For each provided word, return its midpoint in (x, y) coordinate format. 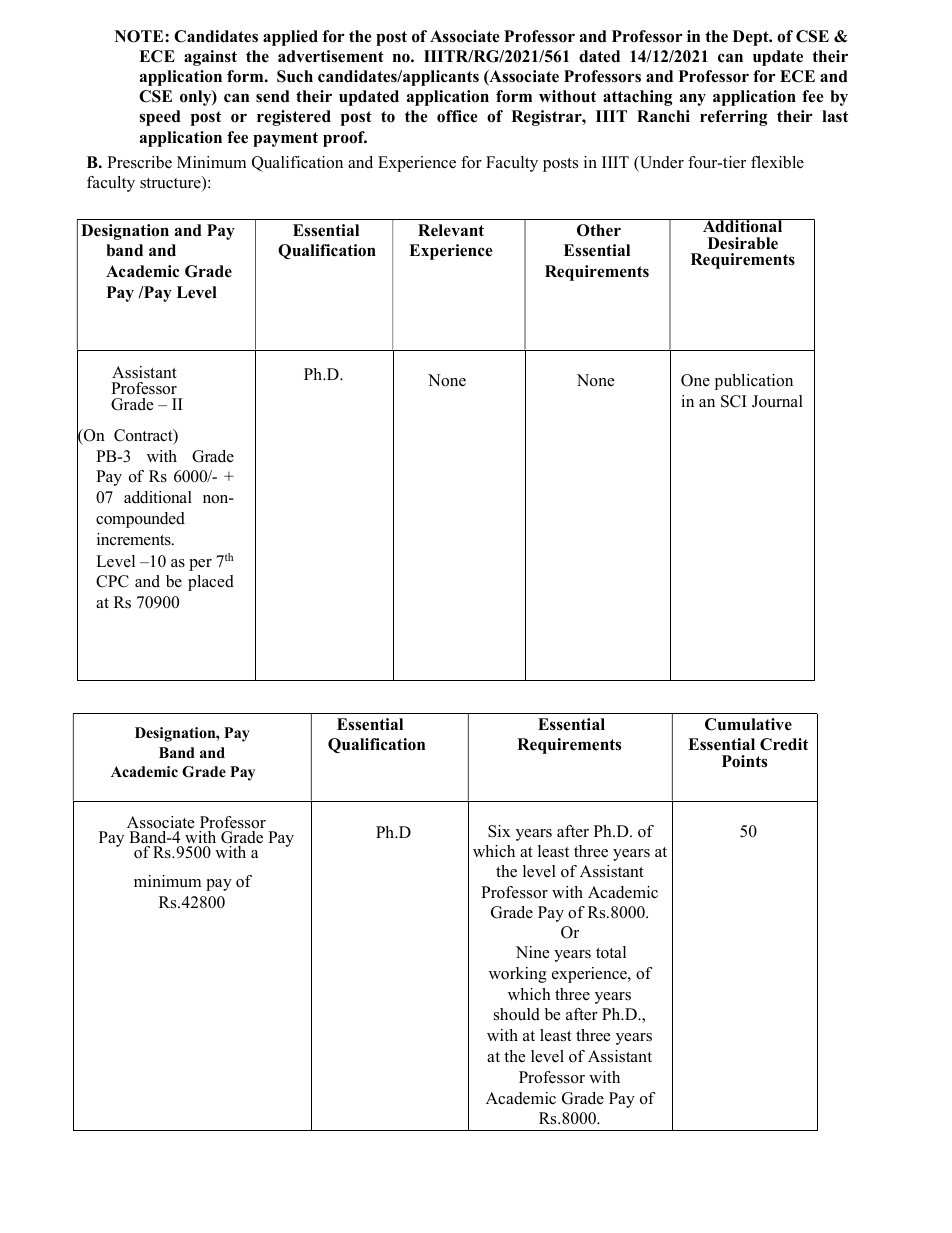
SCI (734, 401)
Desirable (743, 243)
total (611, 952)
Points (744, 761)
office (457, 116)
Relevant (451, 230)
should (517, 1014)
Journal (777, 401)
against (210, 58)
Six (499, 831)
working (518, 975)
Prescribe (139, 162)
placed (211, 583)
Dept (752, 38)
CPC (112, 581)
